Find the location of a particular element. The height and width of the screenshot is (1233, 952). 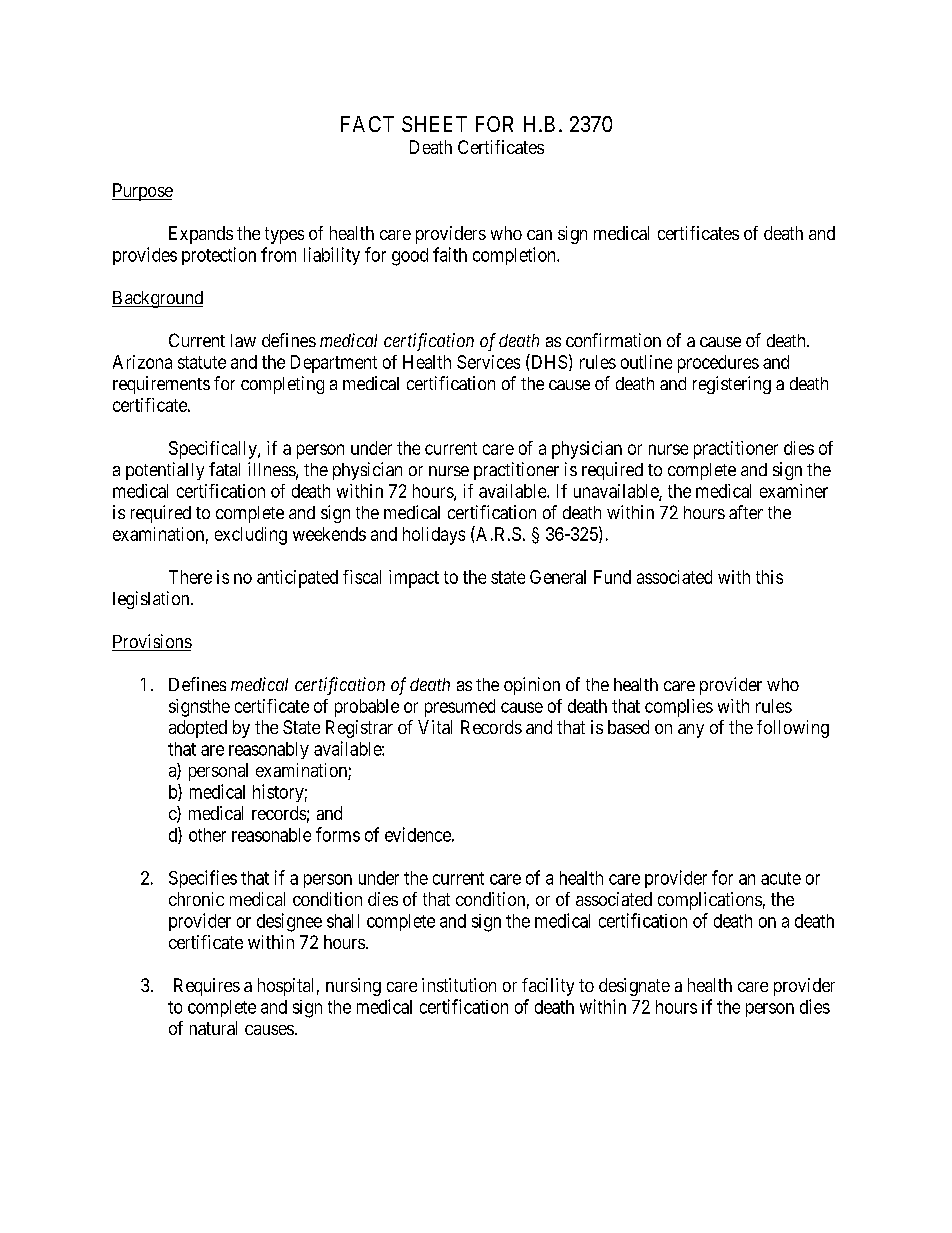

Requires is located at coordinates (207, 987).
